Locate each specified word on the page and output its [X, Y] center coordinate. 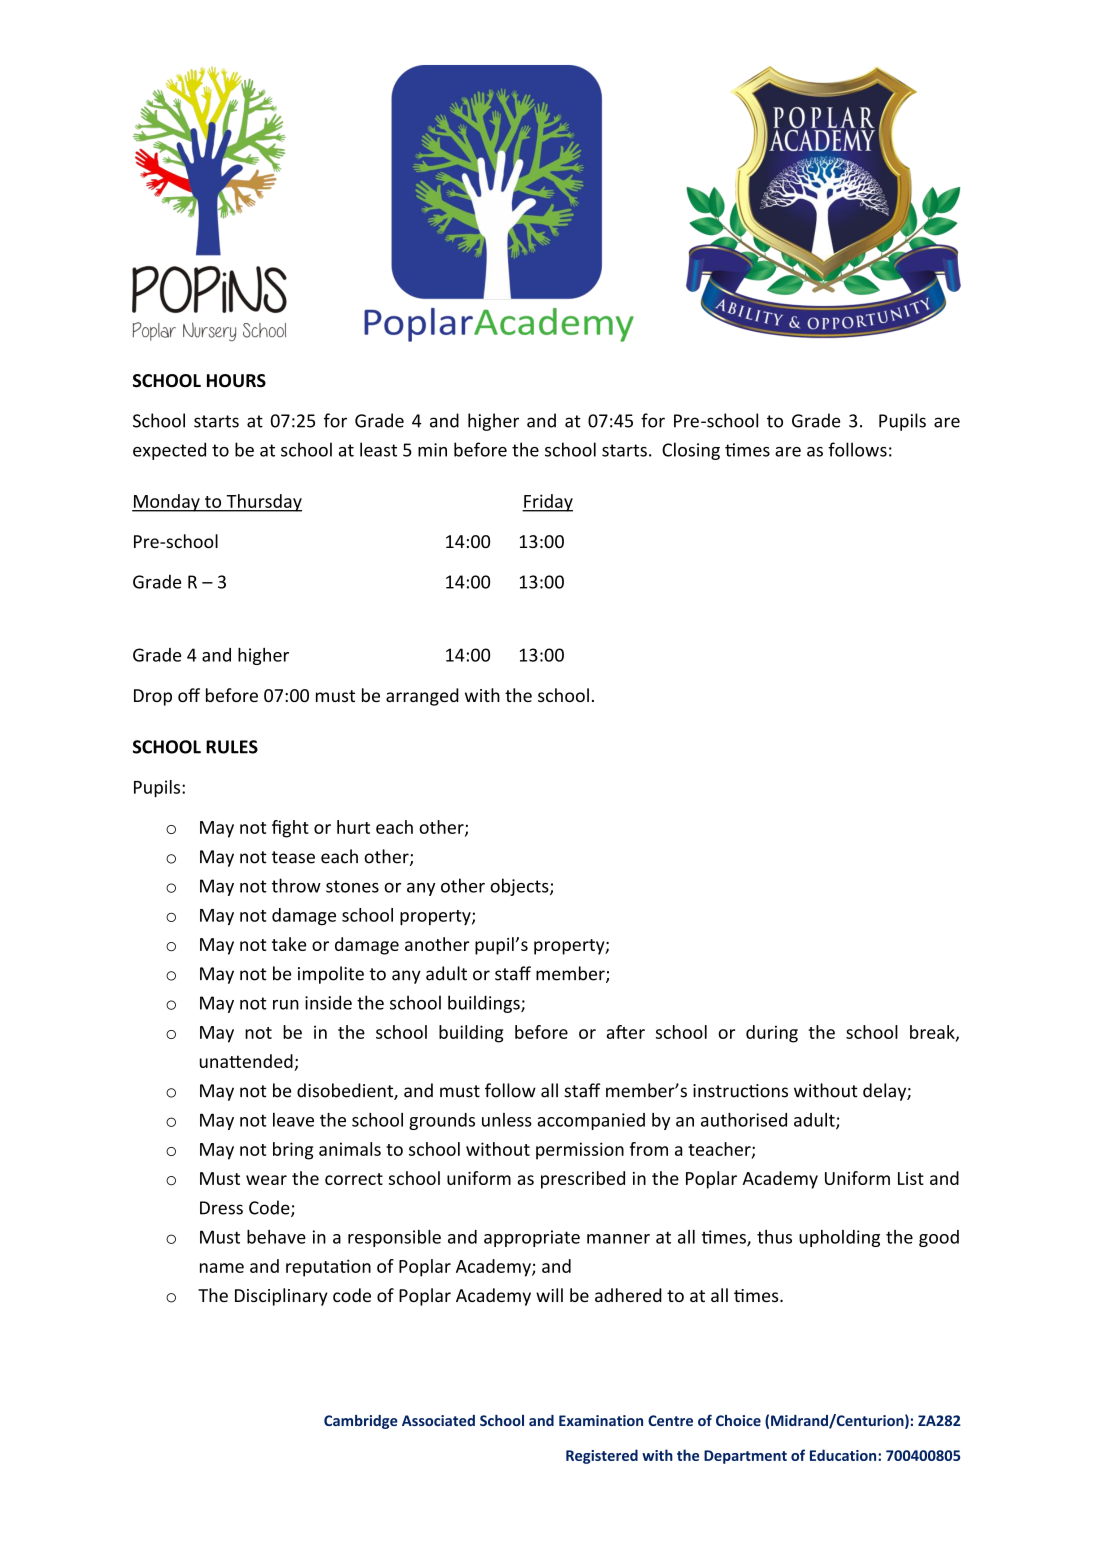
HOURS [236, 381]
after [626, 1032]
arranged [422, 697]
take [289, 944]
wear [266, 1180]
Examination [601, 1420]
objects [520, 887]
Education [844, 1455]
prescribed [583, 1180]
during [772, 1034]
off [189, 695]
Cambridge [361, 1422]
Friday [547, 503]
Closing [691, 451]
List [911, 1178]
